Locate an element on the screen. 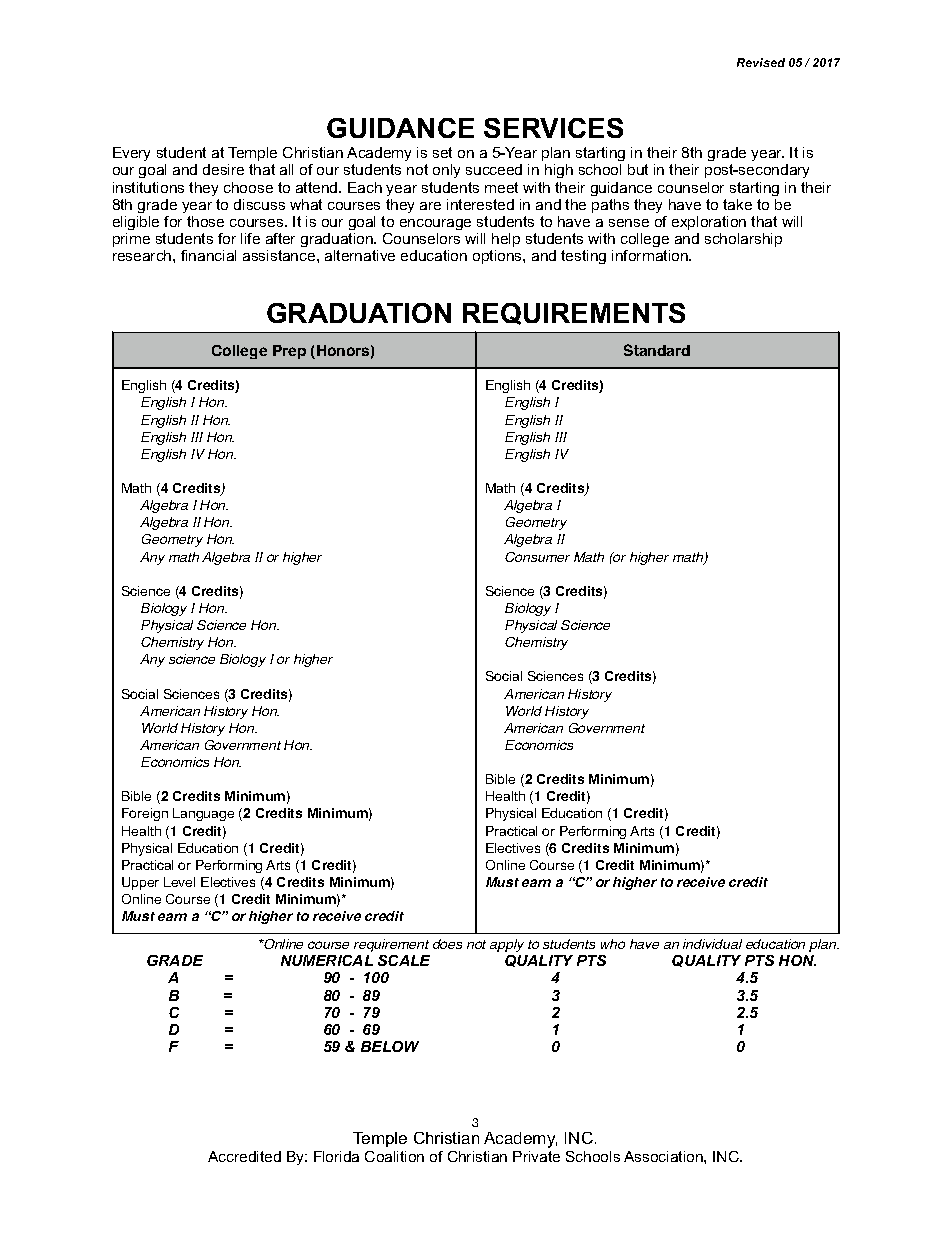  Revised is located at coordinates (761, 62).
